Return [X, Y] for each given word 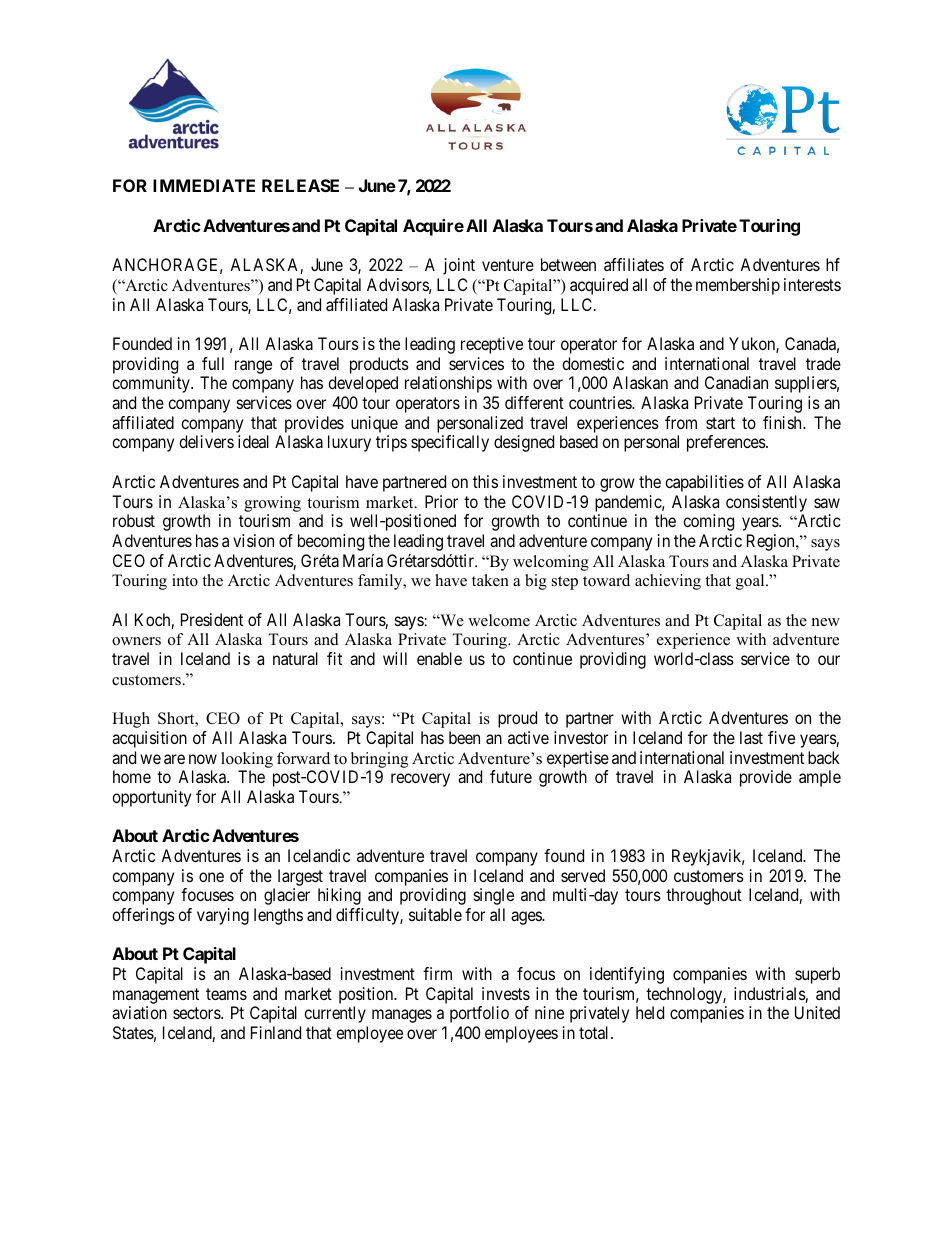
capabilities [704, 483]
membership [738, 286]
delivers [206, 441]
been [464, 737]
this [485, 481]
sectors [197, 1013]
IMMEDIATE [204, 185]
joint [459, 266]
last [751, 737]
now [203, 759]
